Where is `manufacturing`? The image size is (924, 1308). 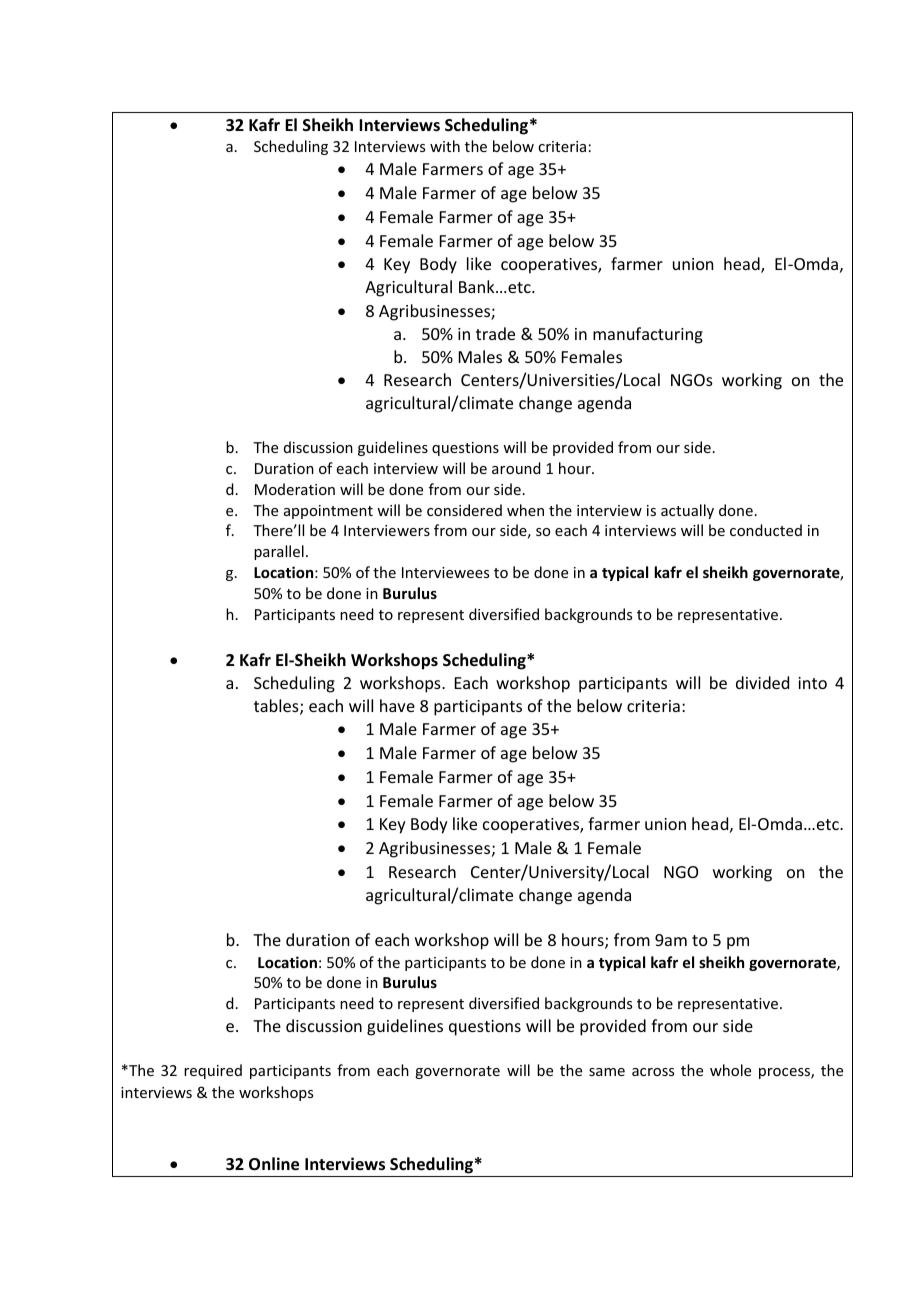 manufacturing is located at coordinates (648, 335).
